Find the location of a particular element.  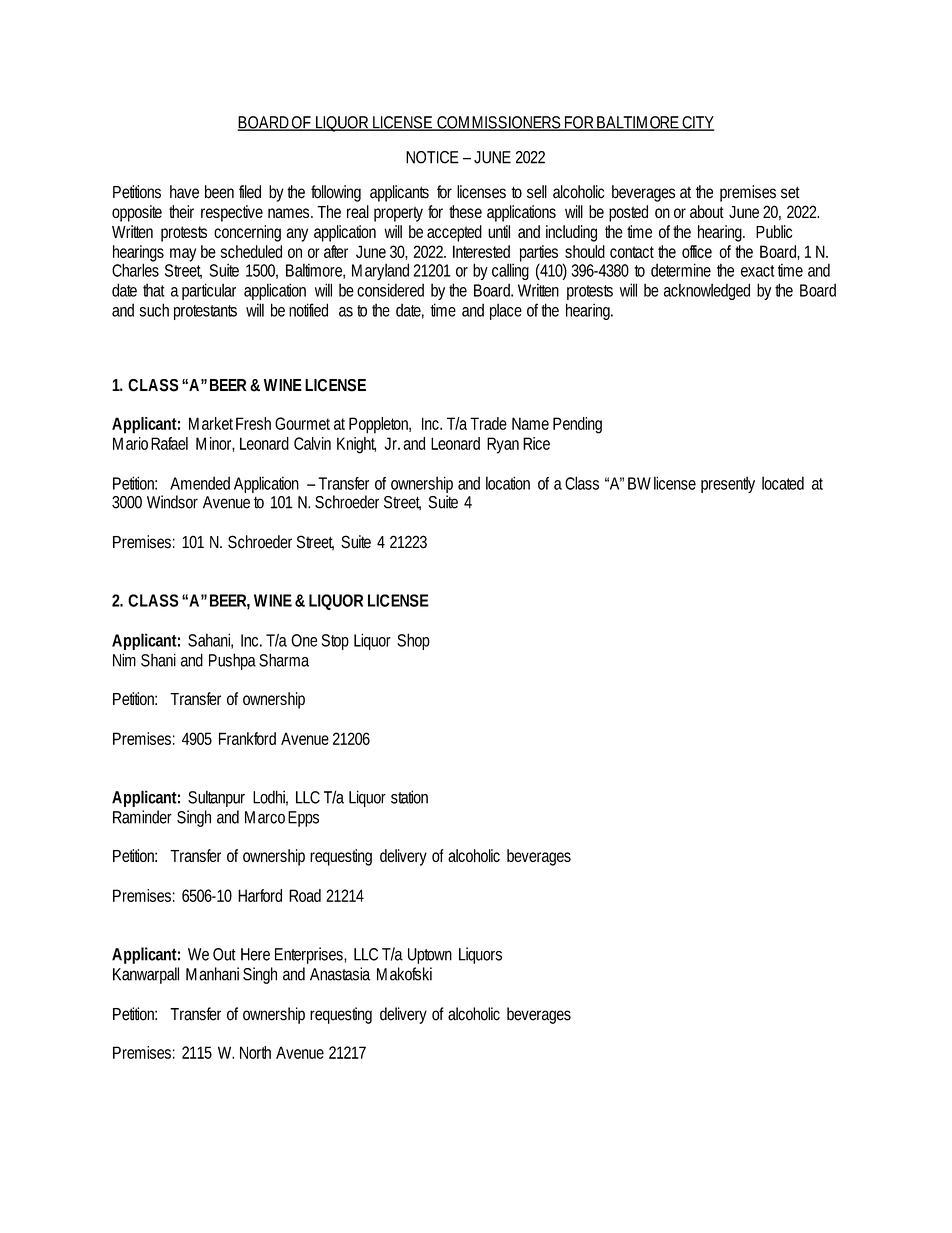

North is located at coordinates (255, 1052).
